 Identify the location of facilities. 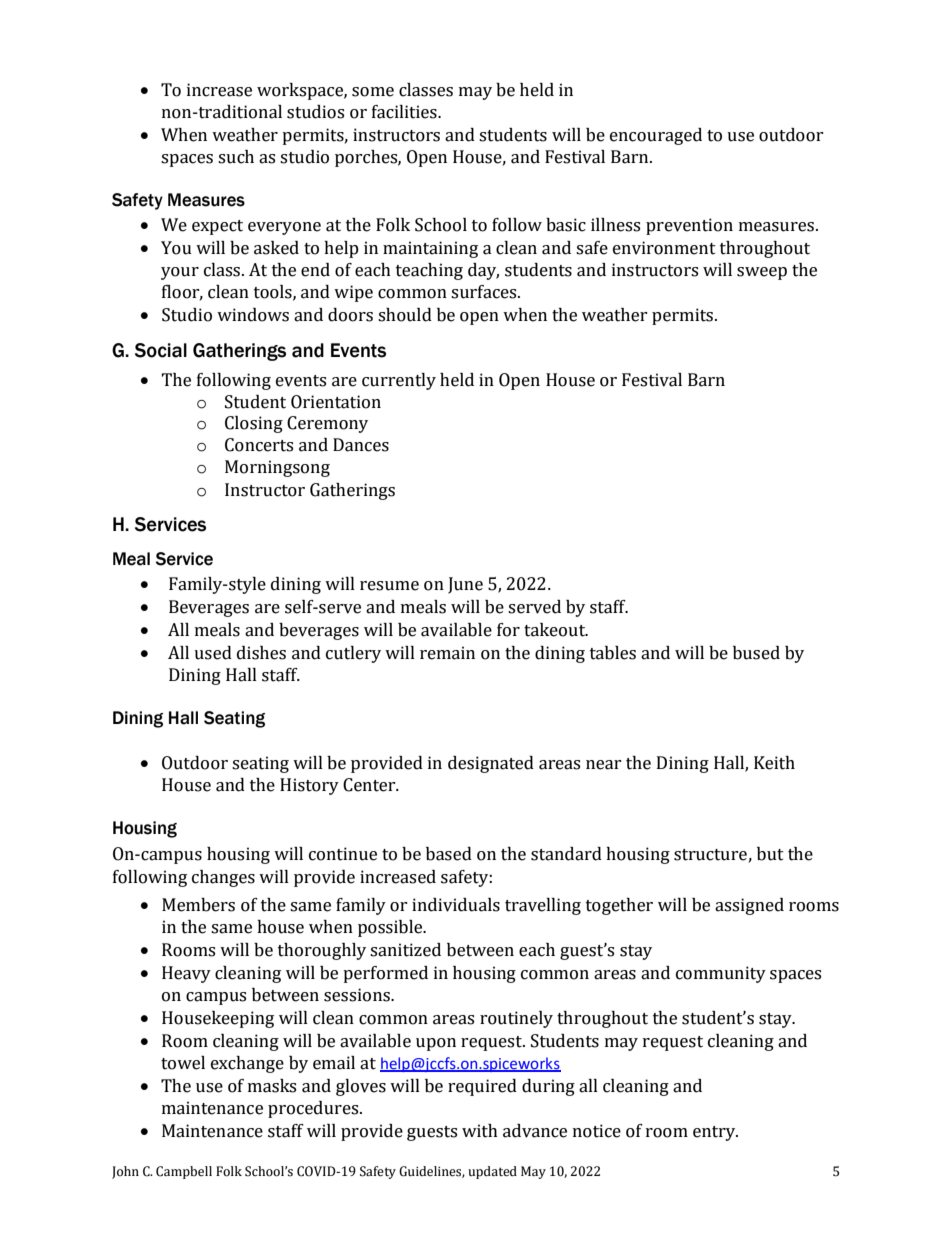
(405, 112).
